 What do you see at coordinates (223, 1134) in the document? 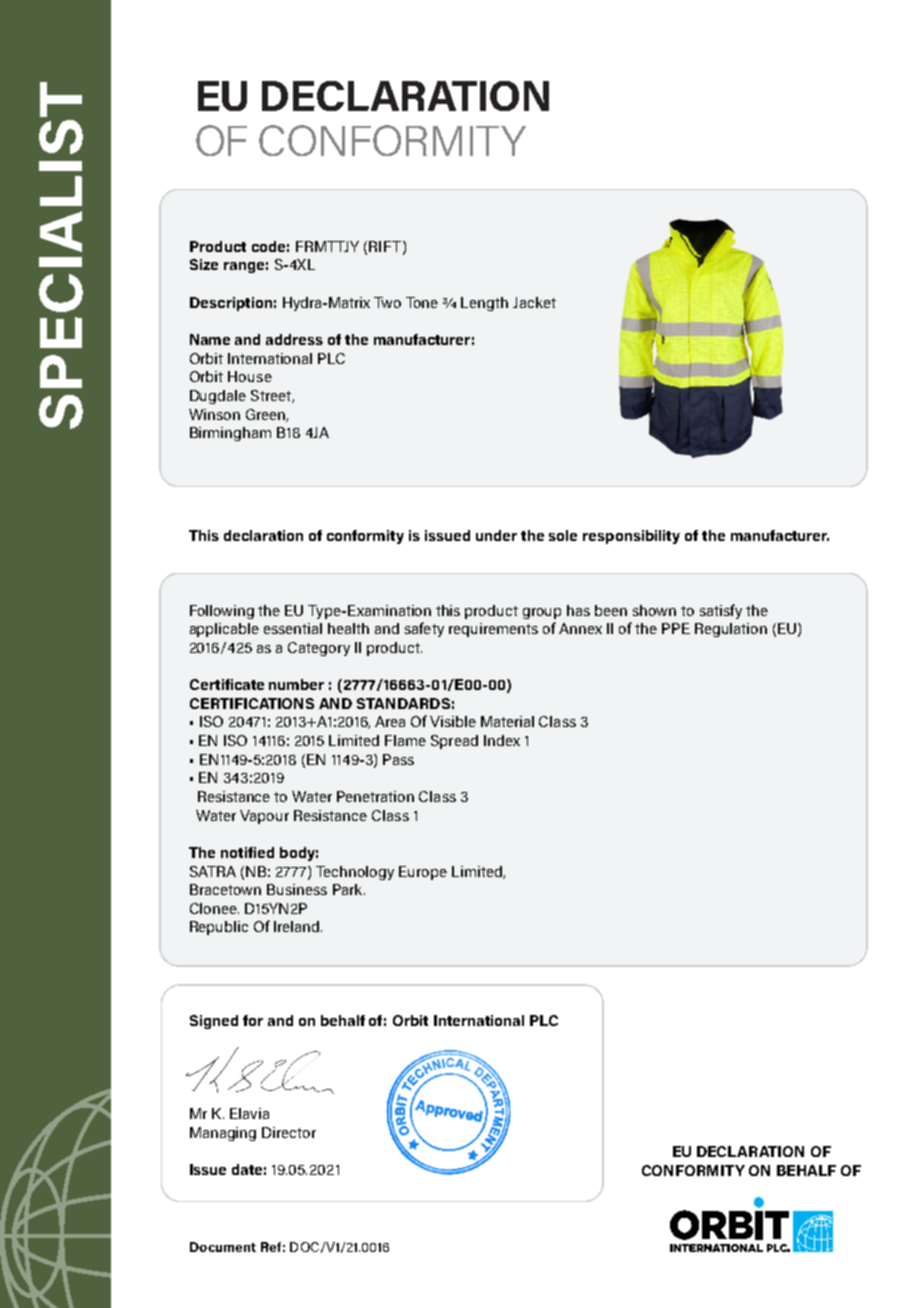
I see `Managing` at bounding box center [223, 1134].
